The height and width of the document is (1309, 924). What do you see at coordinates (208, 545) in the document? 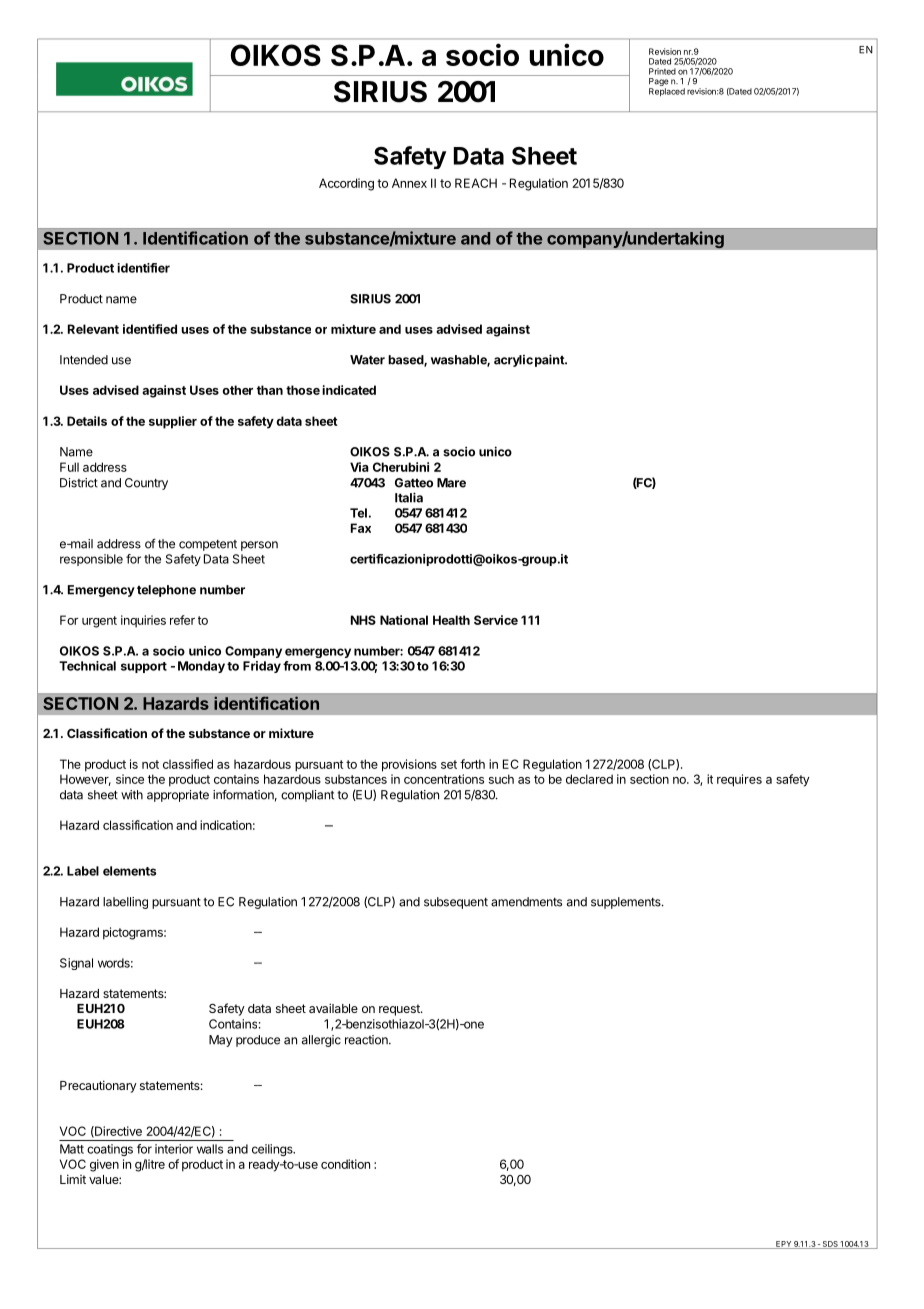
I see `competent` at bounding box center [208, 545].
